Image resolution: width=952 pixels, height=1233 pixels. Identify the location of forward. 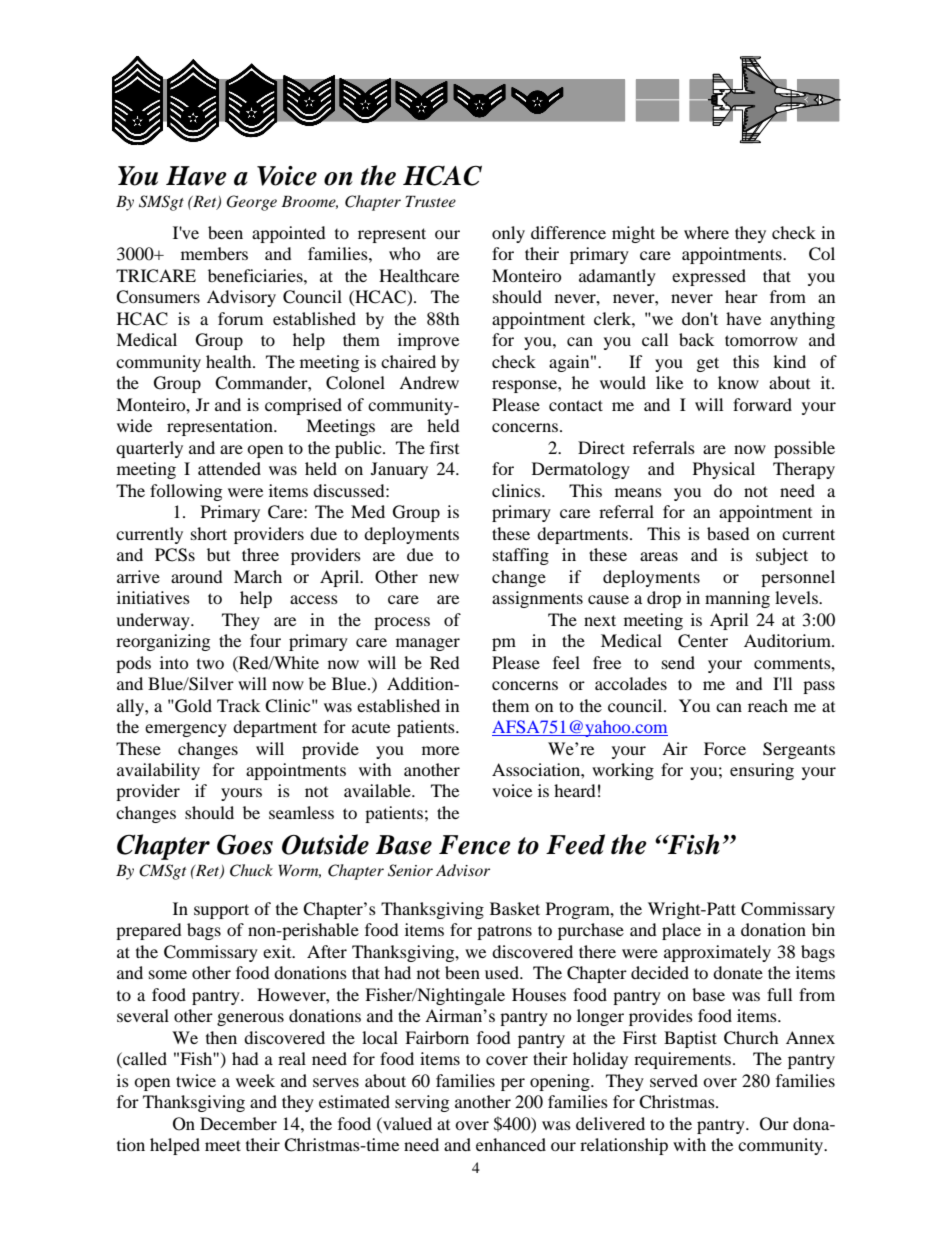
(762, 404).
